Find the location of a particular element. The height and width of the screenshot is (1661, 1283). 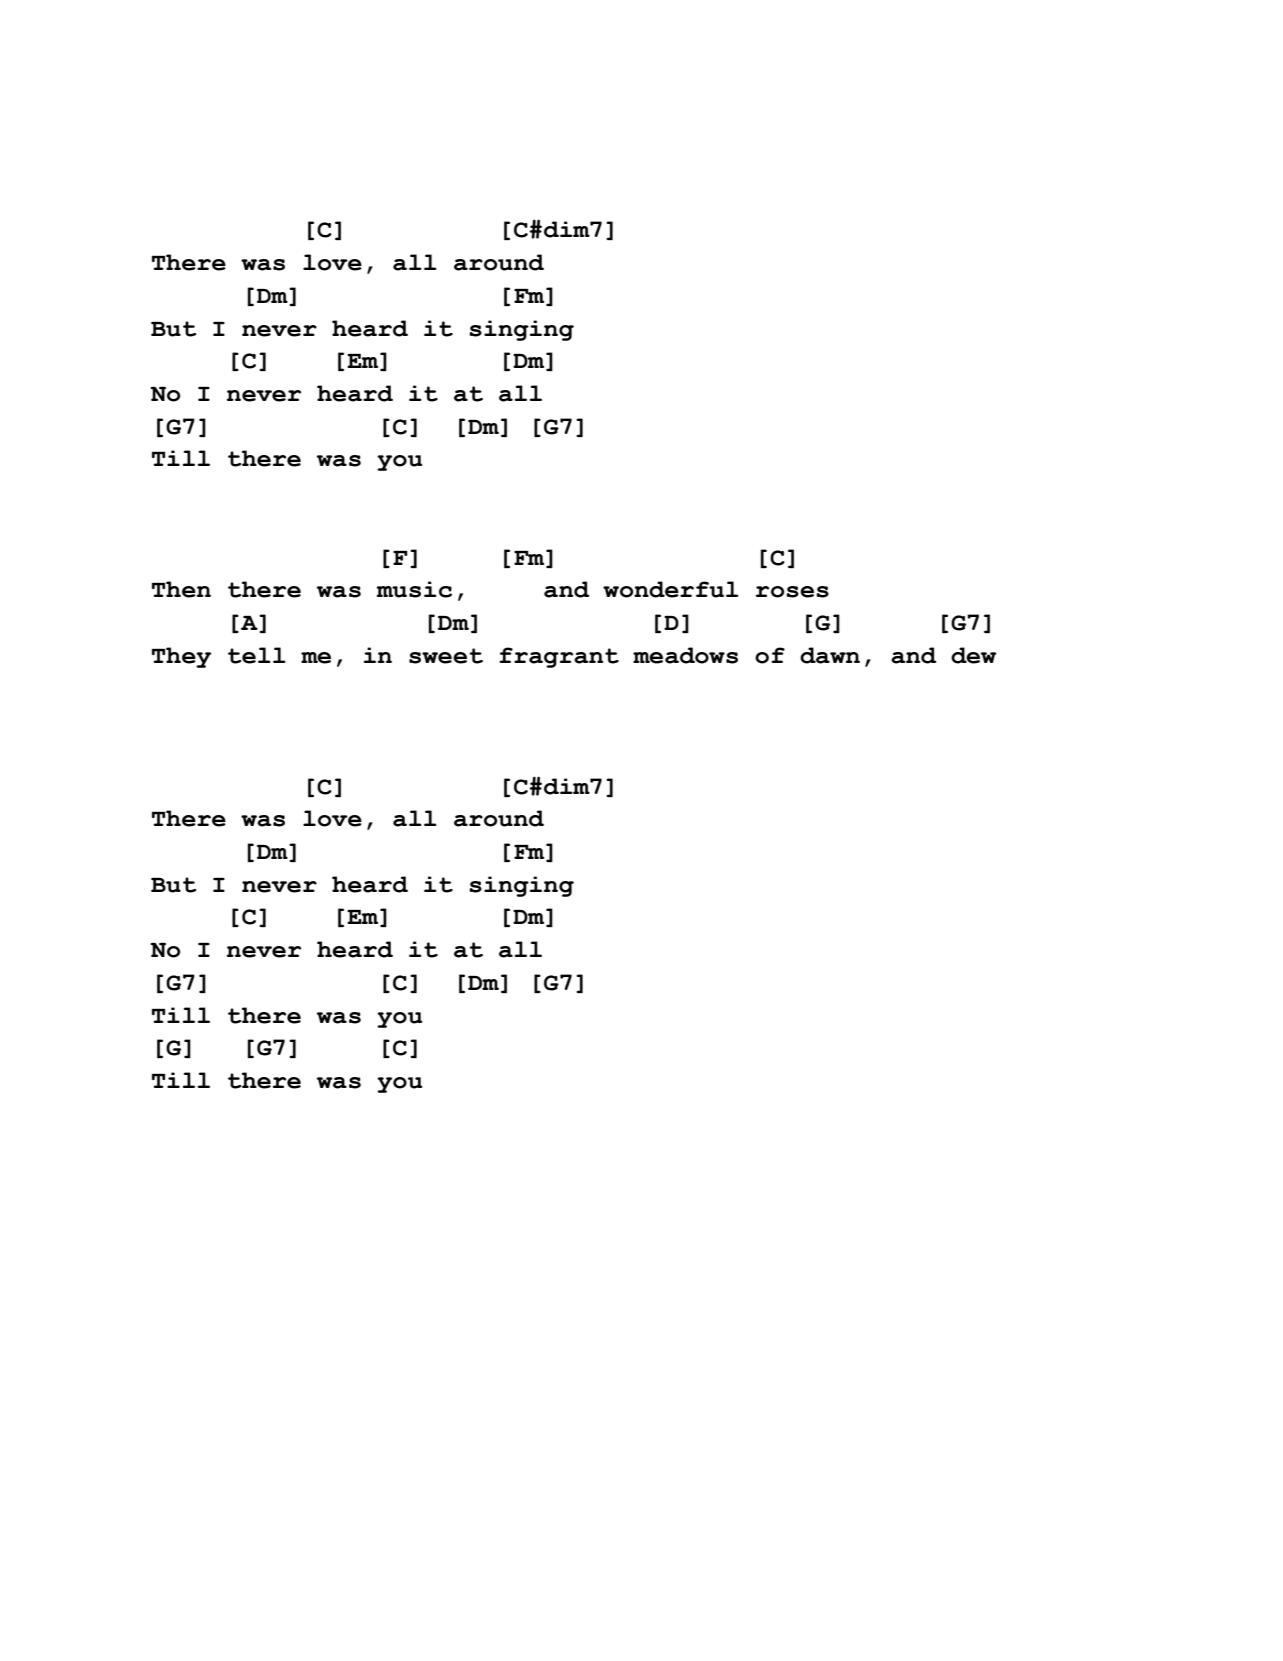

Then is located at coordinates (181, 589).
